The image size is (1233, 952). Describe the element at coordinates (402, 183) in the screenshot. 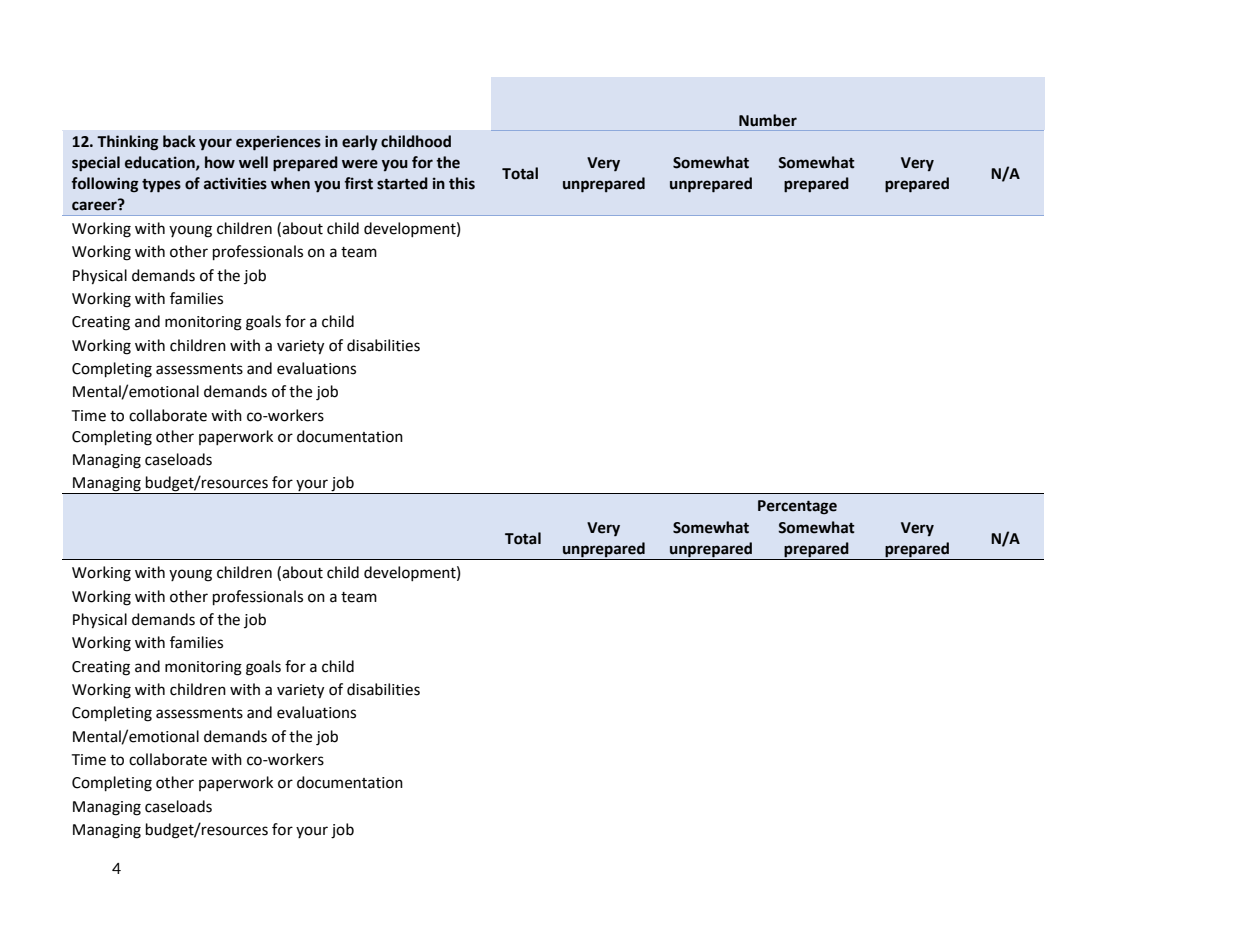

I see `started` at that location.
